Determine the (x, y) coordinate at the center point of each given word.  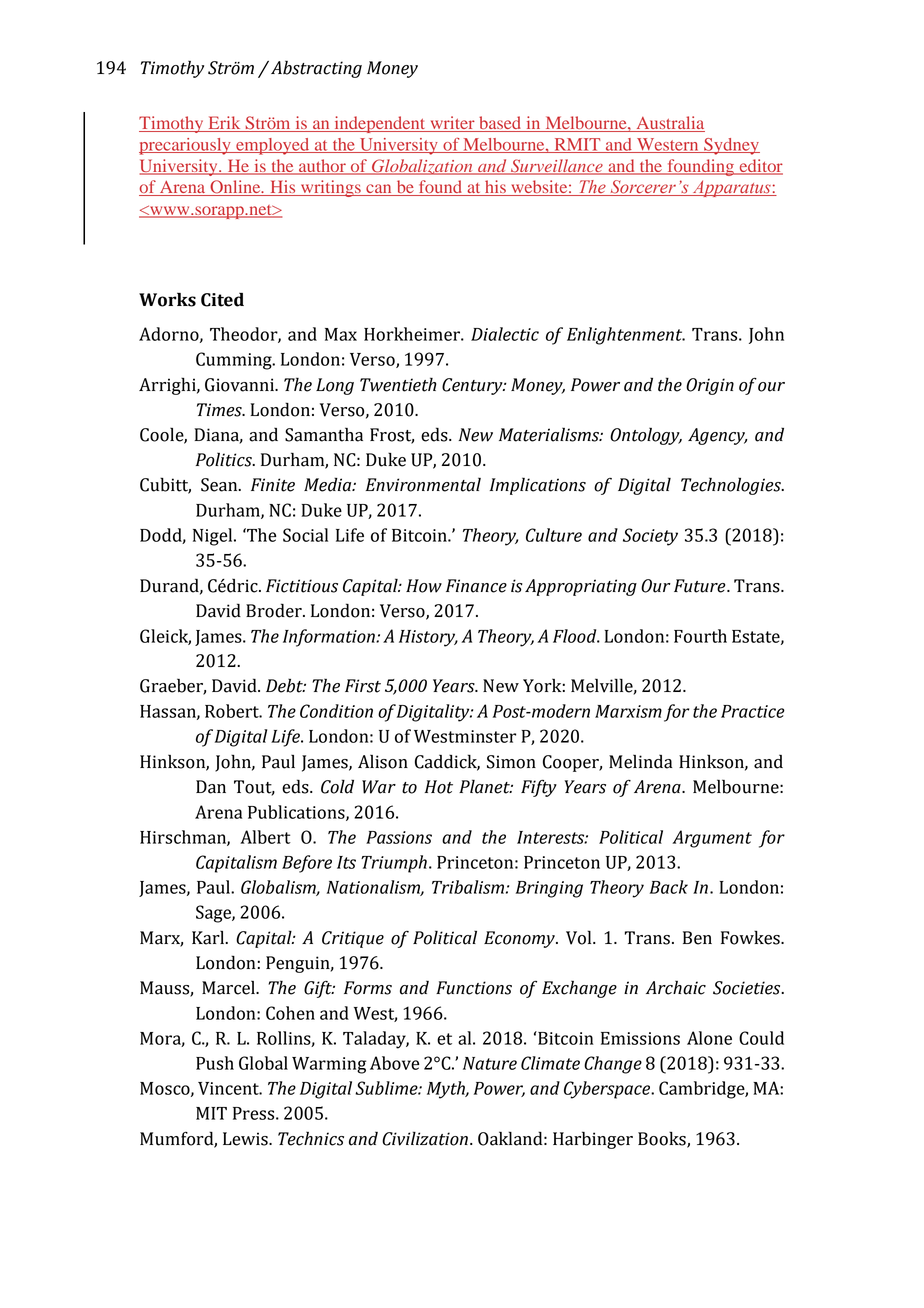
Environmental (423, 484)
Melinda (640, 761)
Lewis (246, 1139)
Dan (211, 787)
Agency (717, 436)
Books (663, 1139)
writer (452, 124)
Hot (439, 787)
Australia (669, 124)
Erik (224, 124)
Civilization (425, 1138)
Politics (225, 460)
